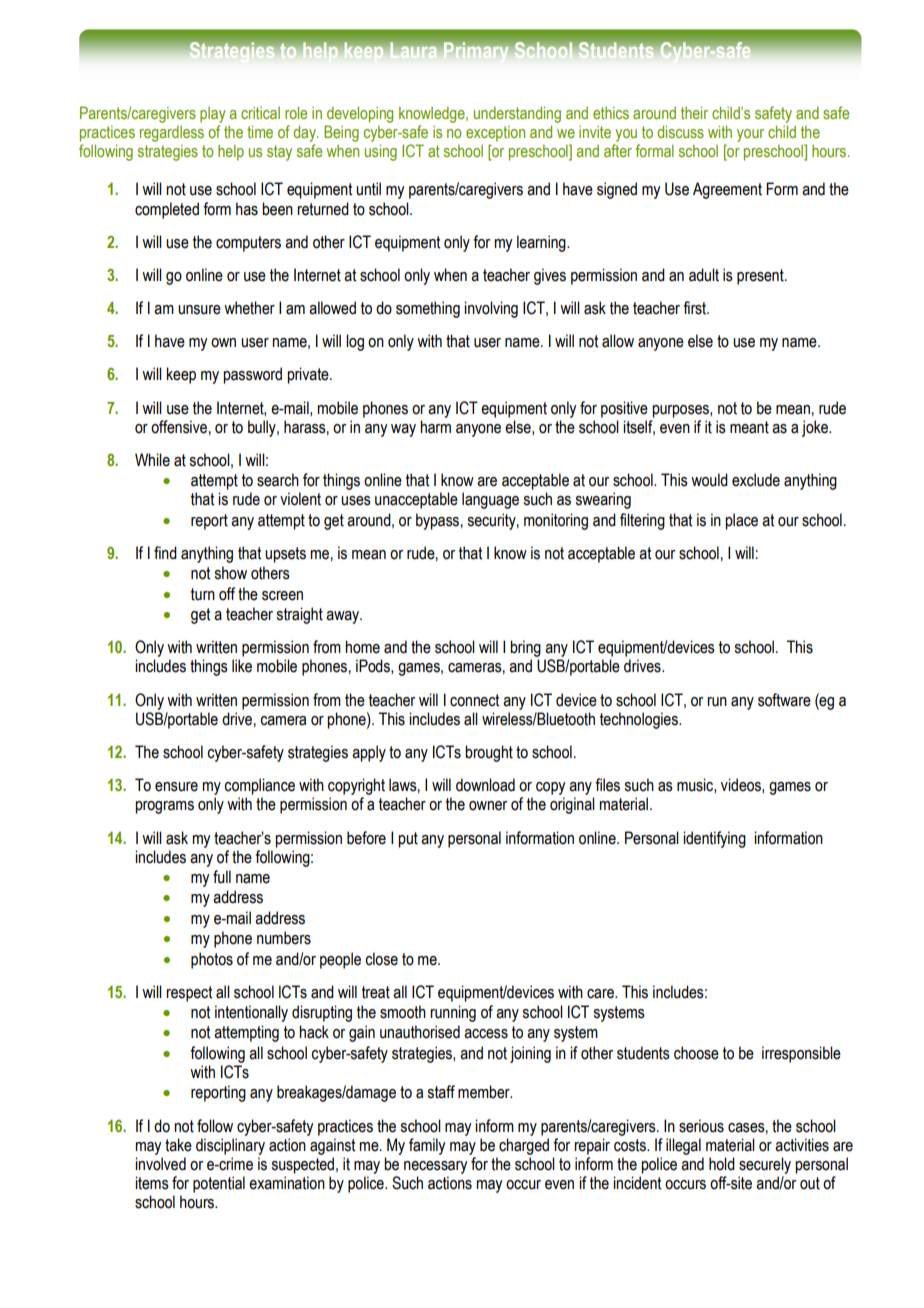 Image resolution: width=924 pixels, height=1308 pixels. Describe the element at coordinates (524, 1146) in the screenshot. I see `charged` at that location.
